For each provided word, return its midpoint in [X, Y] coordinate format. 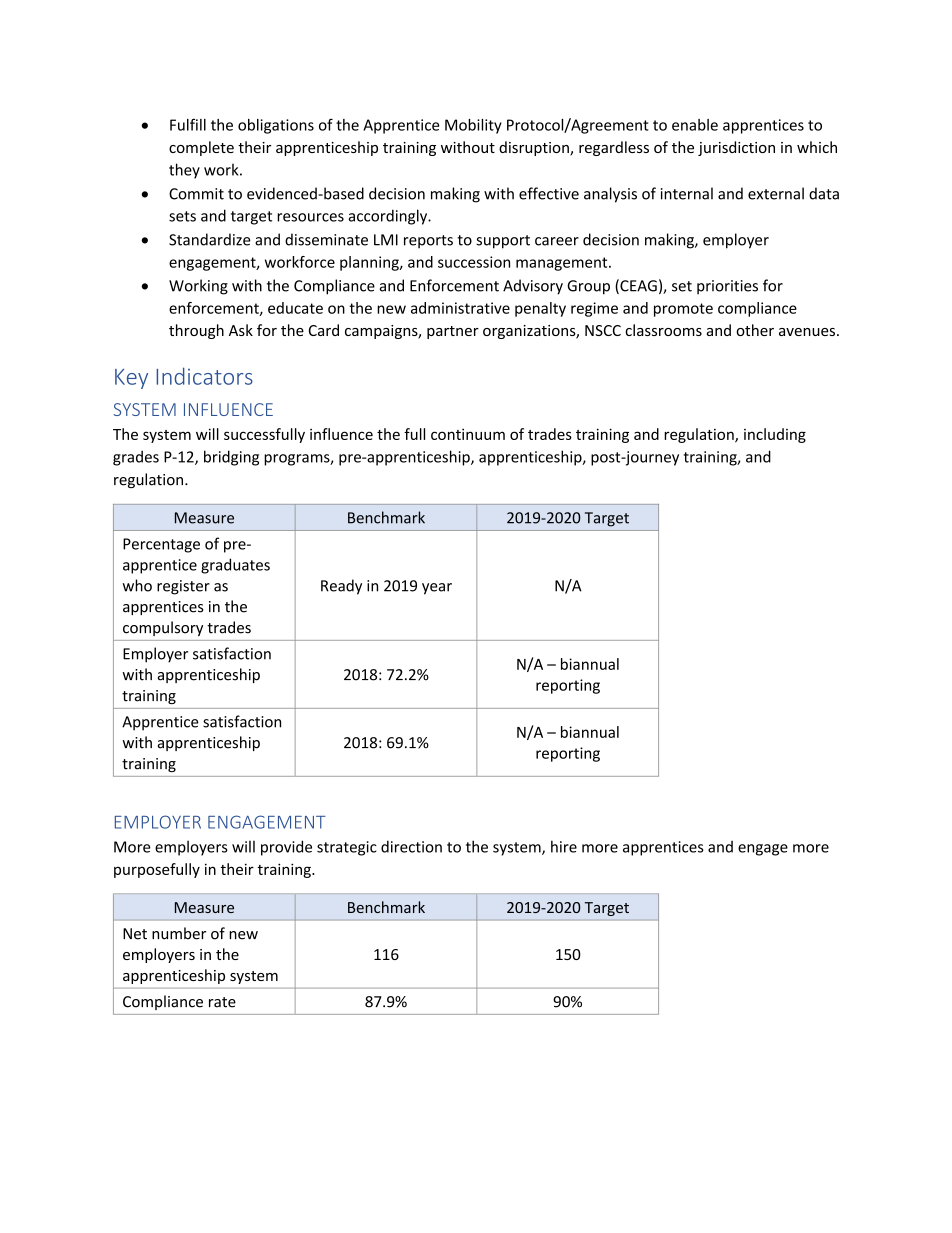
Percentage [161, 545]
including [775, 435]
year [437, 589]
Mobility [473, 126]
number [179, 933]
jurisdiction [736, 148]
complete [201, 148]
